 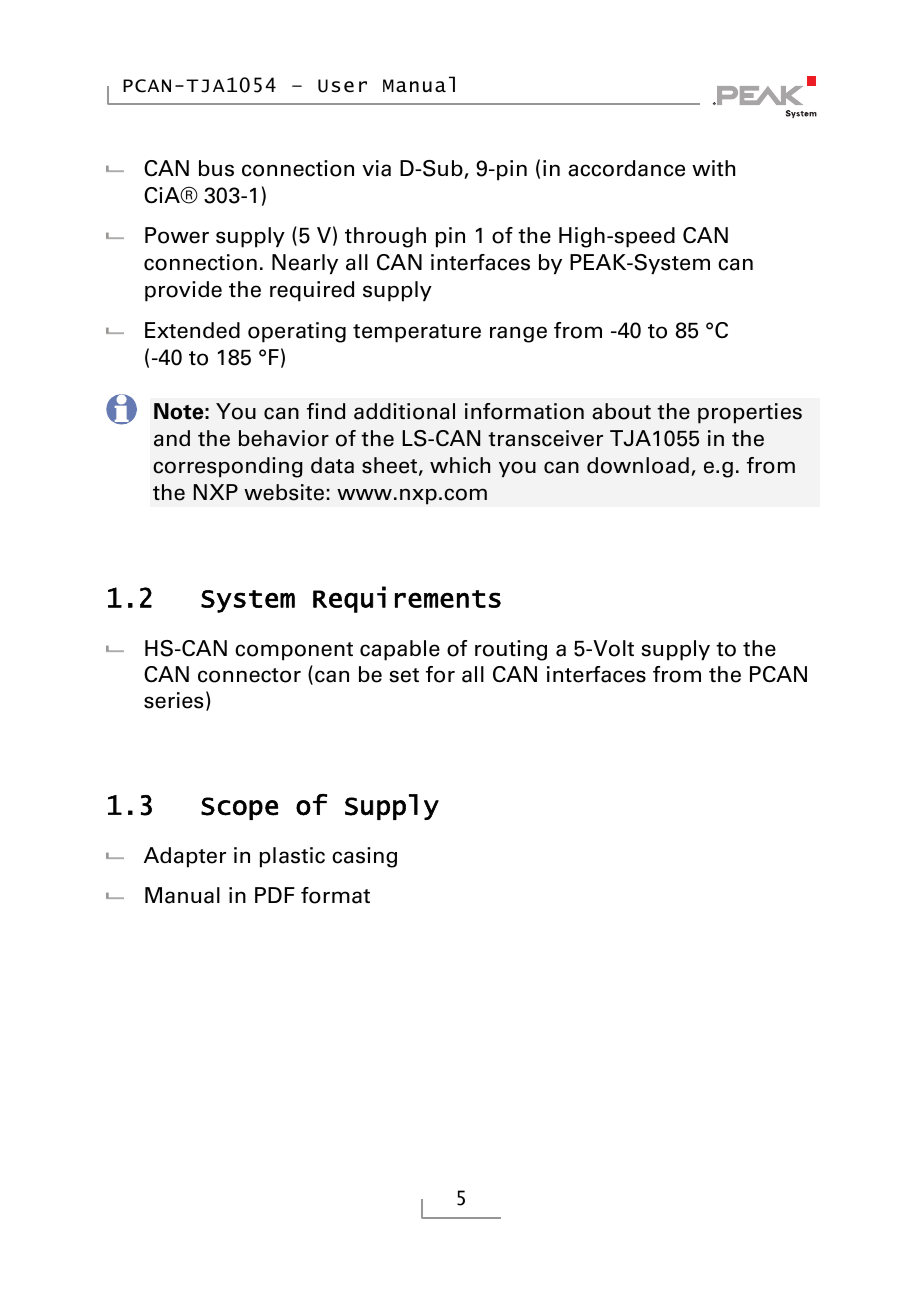 What do you see at coordinates (460, 465) in the page?
I see `which` at bounding box center [460, 465].
